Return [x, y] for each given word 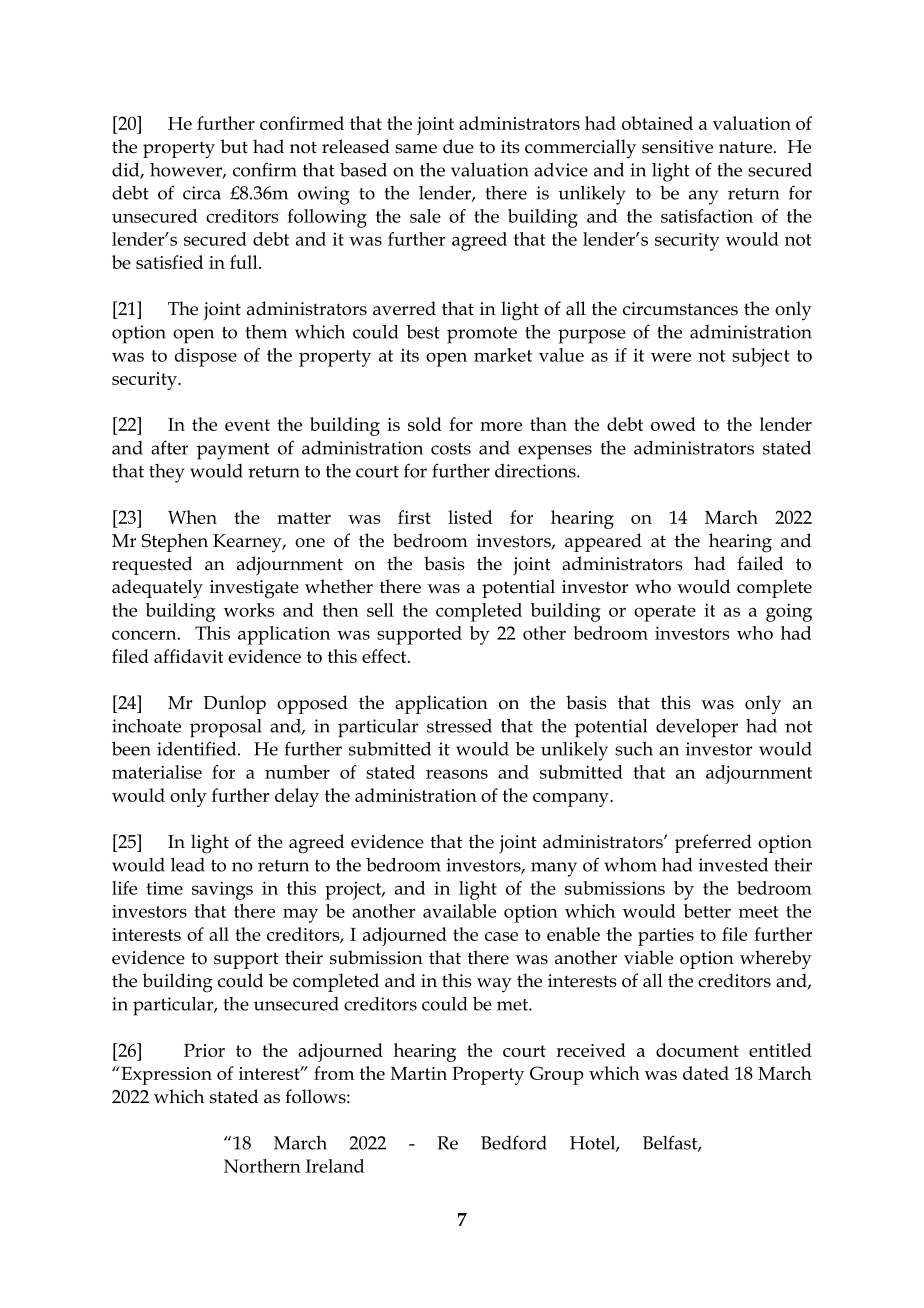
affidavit [188, 656]
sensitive [677, 147]
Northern [262, 1166]
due [458, 146]
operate [665, 613]
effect [385, 656]
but [234, 146]
